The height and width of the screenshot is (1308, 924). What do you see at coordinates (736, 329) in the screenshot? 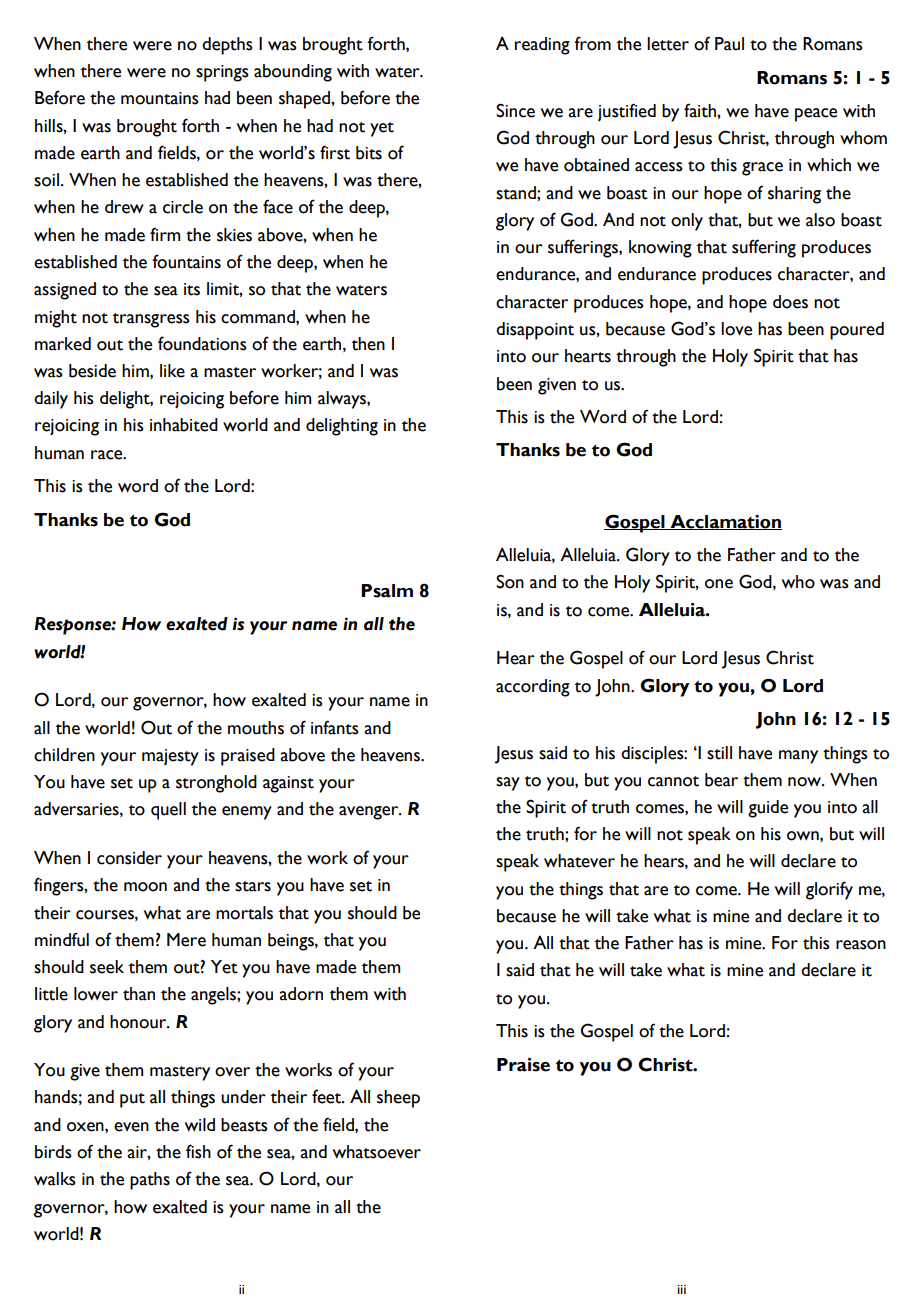
I see `love` at bounding box center [736, 329].
